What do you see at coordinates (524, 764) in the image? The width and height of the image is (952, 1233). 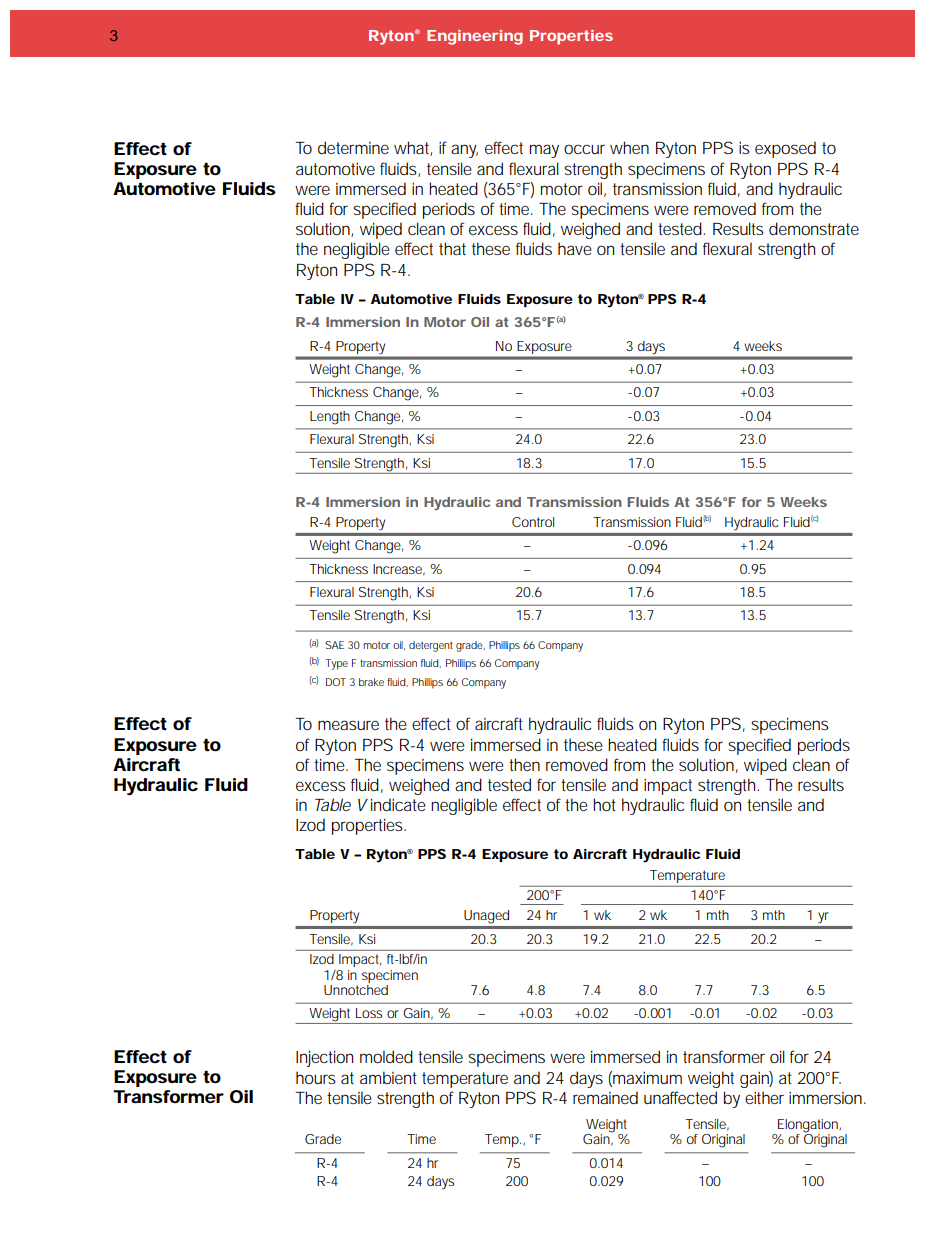 I see `then` at bounding box center [524, 764].
